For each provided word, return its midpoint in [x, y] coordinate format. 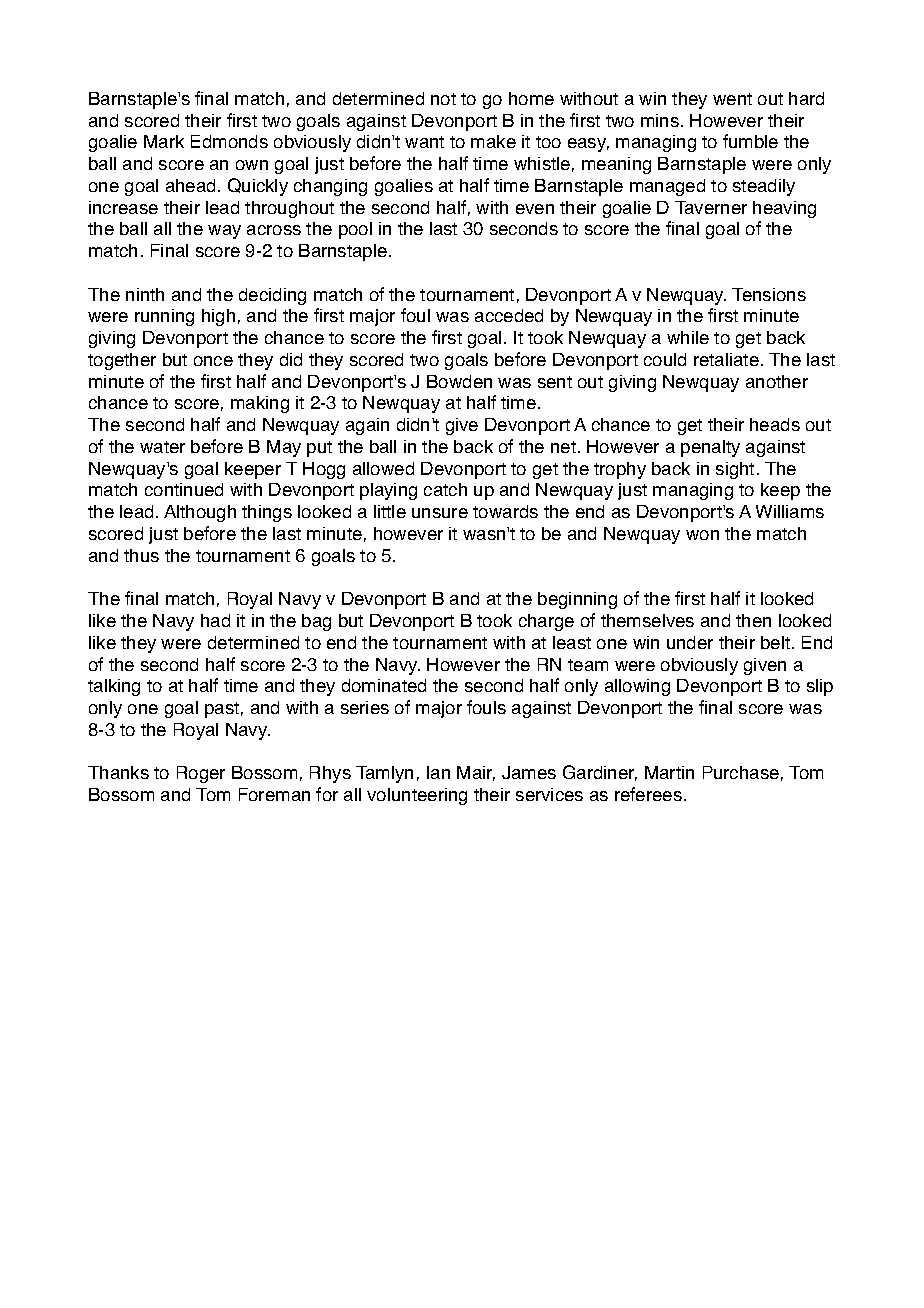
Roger [201, 774]
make [493, 141]
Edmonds [229, 141]
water [162, 447]
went [732, 99]
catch [445, 489]
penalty [710, 448]
